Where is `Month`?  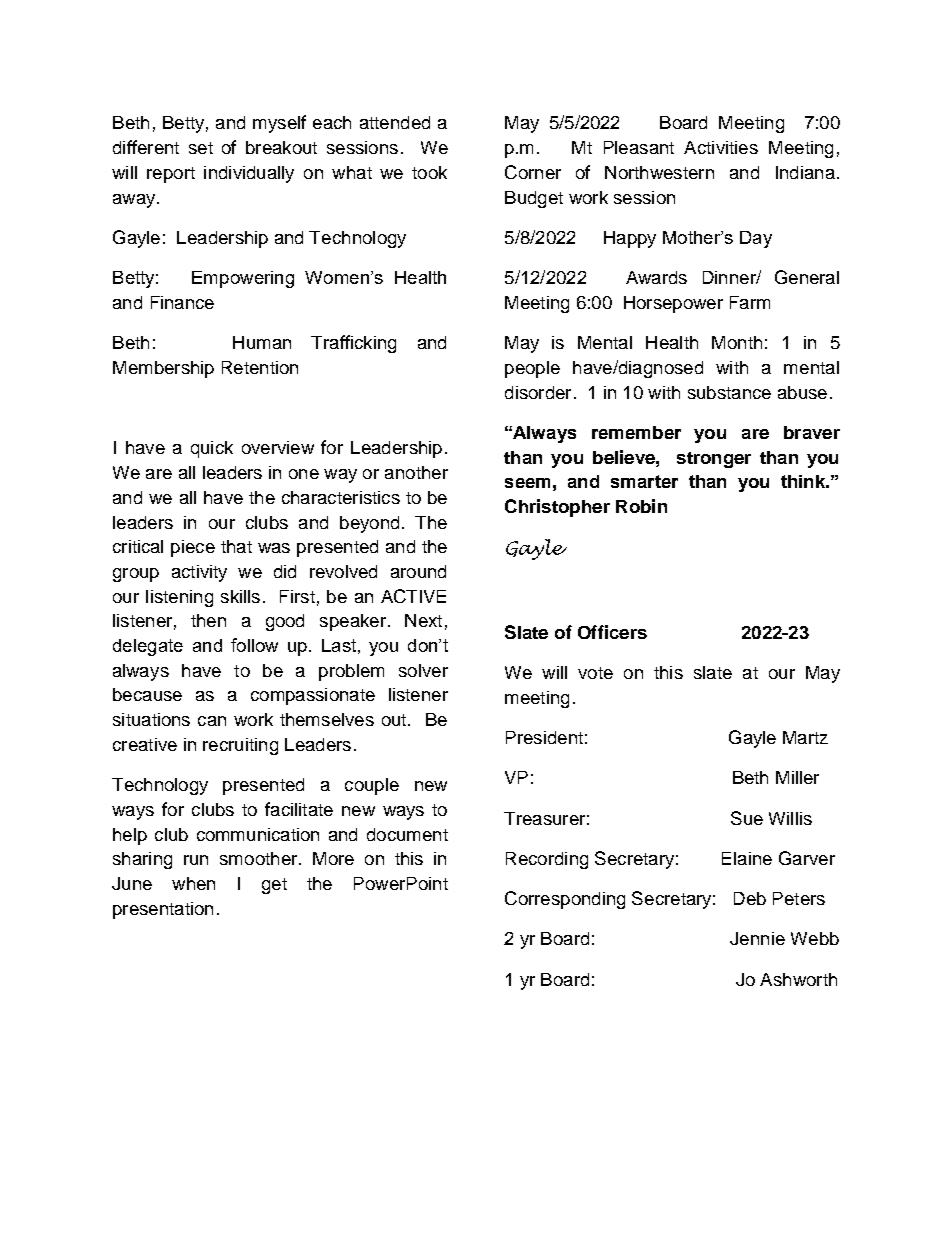 Month is located at coordinates (737, 342).
